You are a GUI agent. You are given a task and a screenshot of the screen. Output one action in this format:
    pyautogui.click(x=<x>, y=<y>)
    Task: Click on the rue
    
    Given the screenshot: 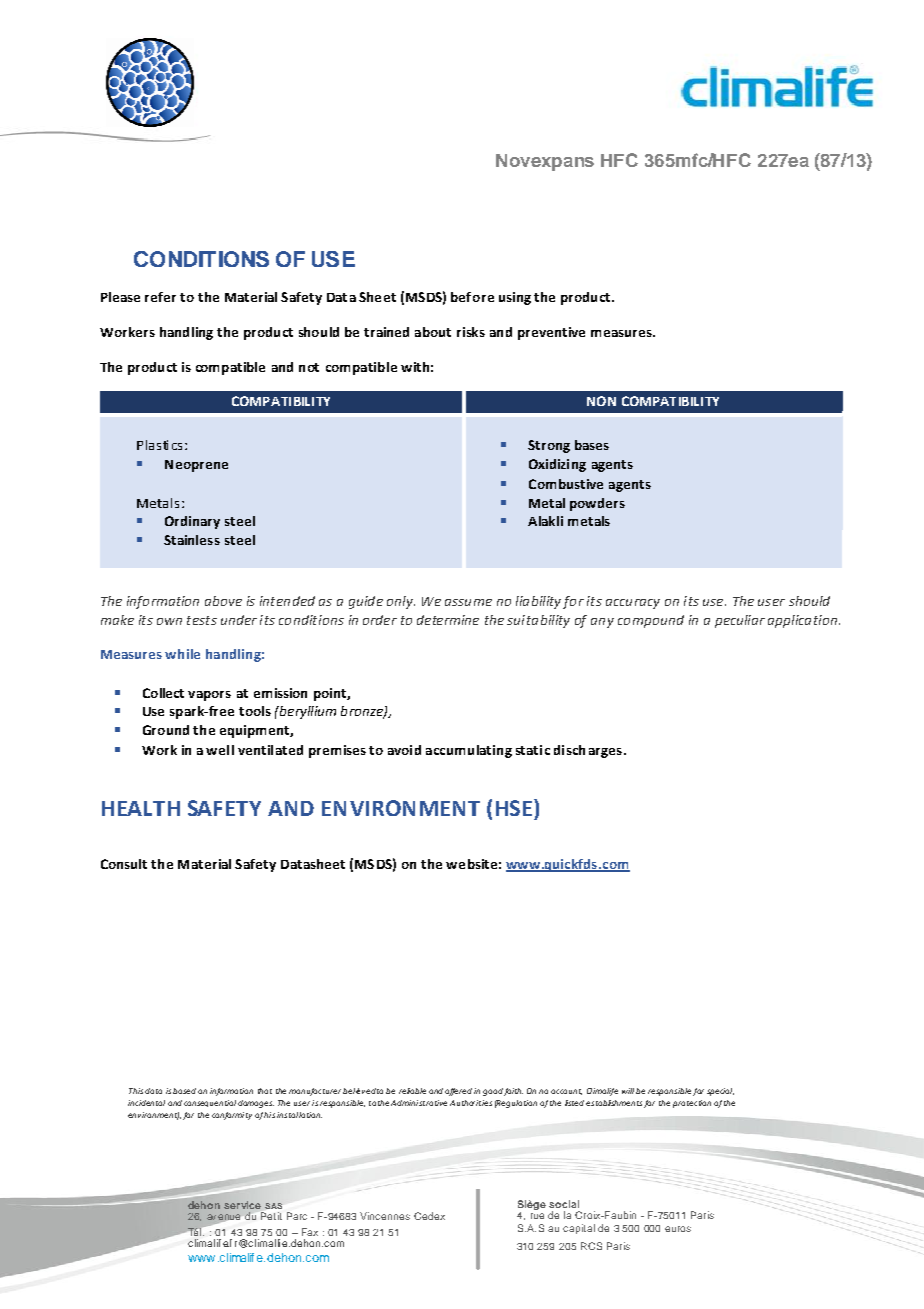 What is the action you would take?
    pyautogui.click(x=537, y=1216)
